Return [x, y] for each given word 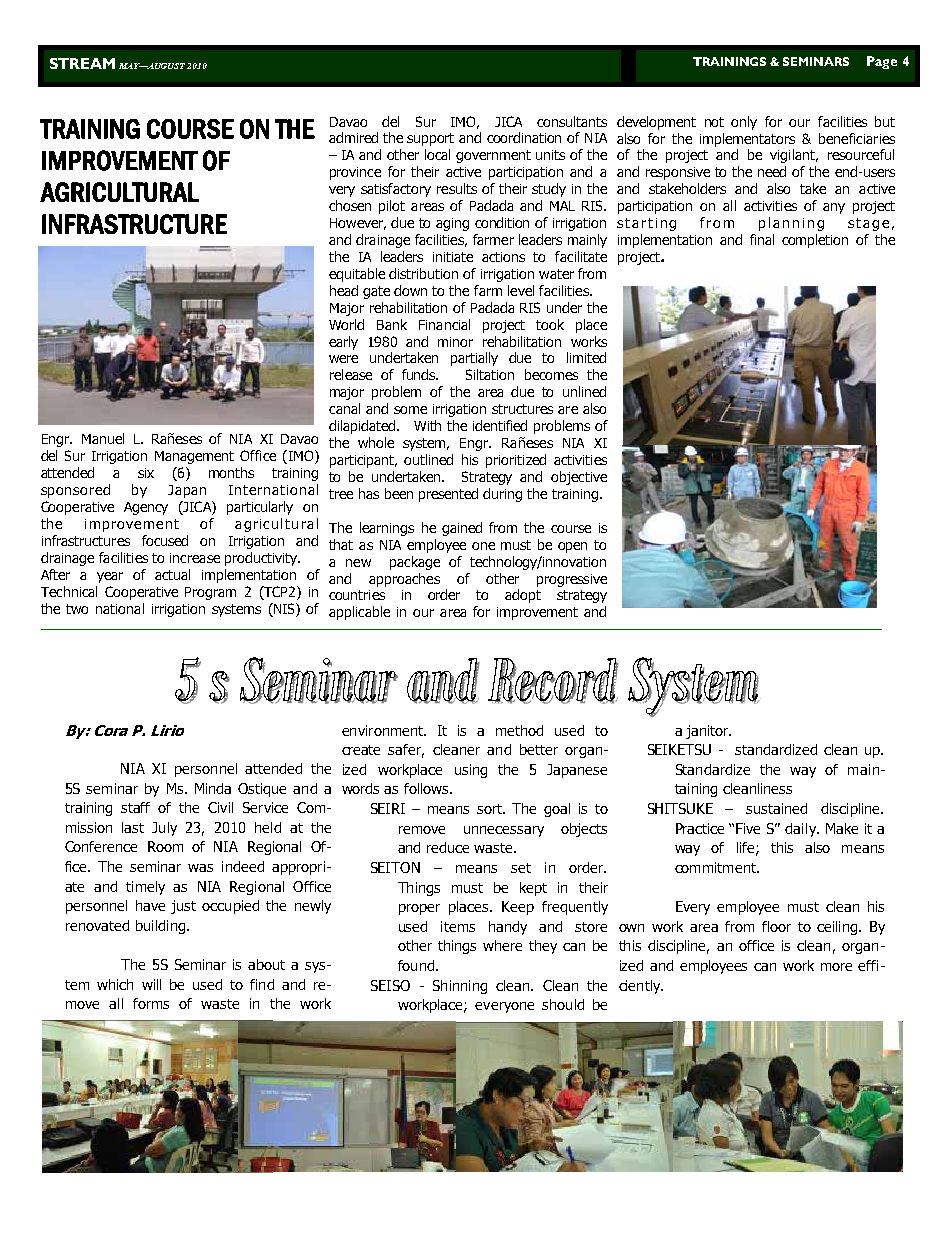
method [519, 730]
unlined [584, 391]
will [151, 984]
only [744, 123]
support [430, 139]
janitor [708, 732]
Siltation [490, 374]
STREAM [82, 63]
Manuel [103, 438]
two [77, 609]
